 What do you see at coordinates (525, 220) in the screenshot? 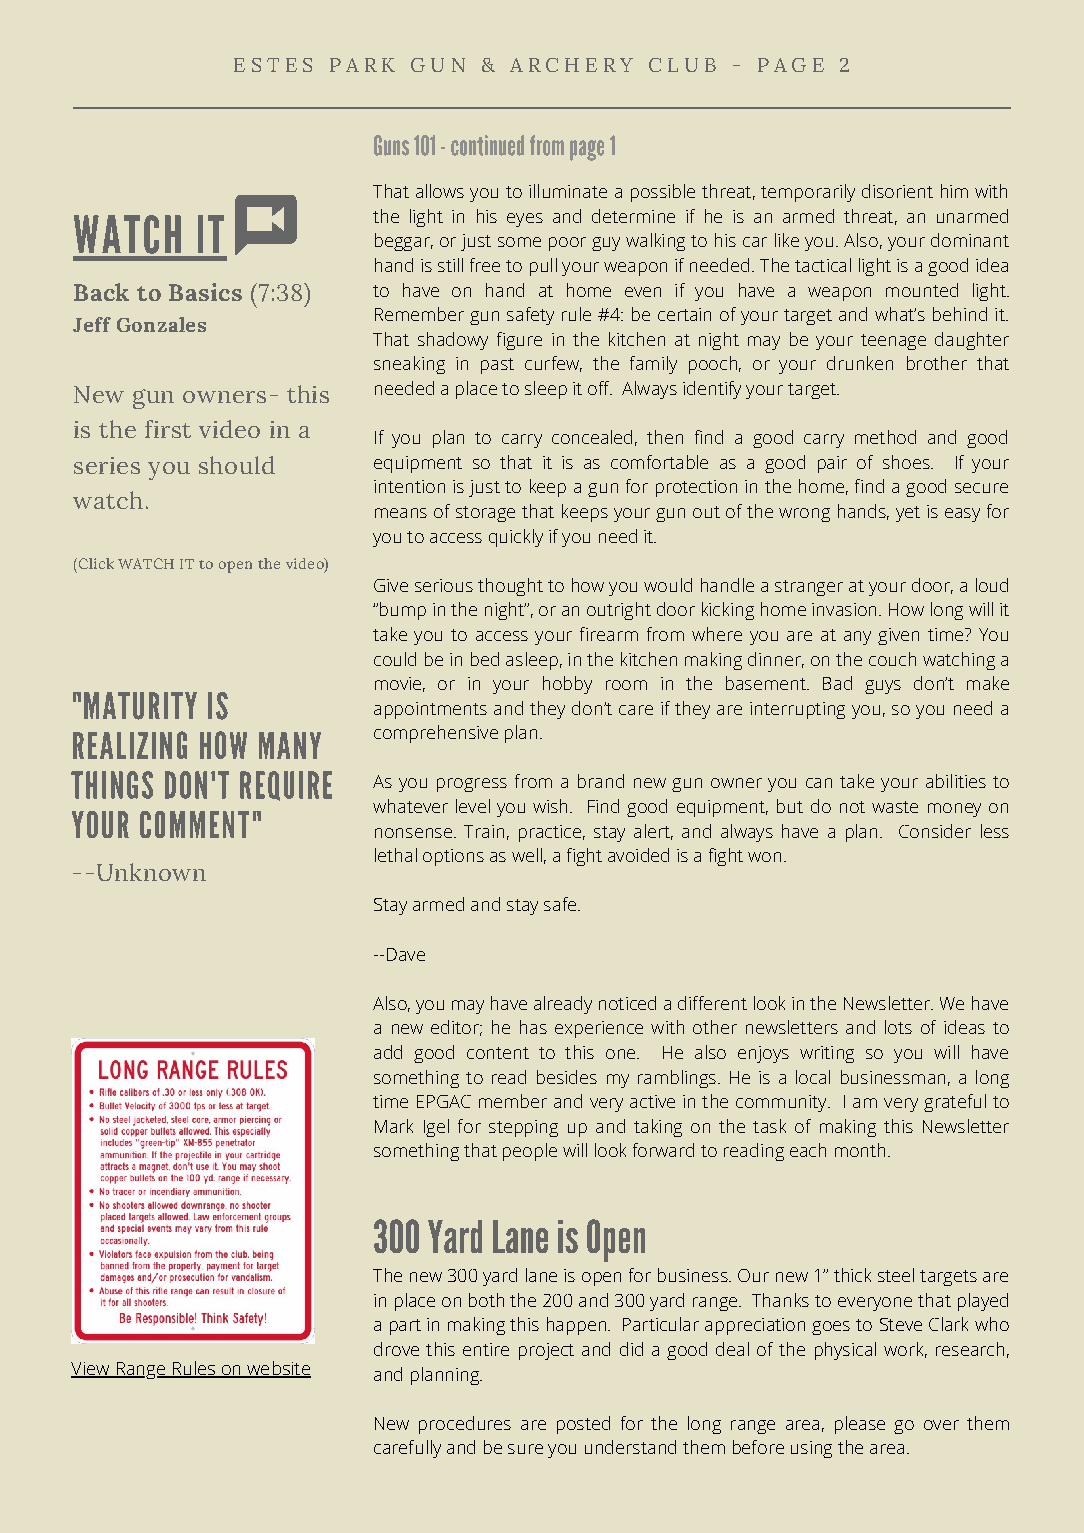
I see `eyes` at bounding box center [525, 220].
